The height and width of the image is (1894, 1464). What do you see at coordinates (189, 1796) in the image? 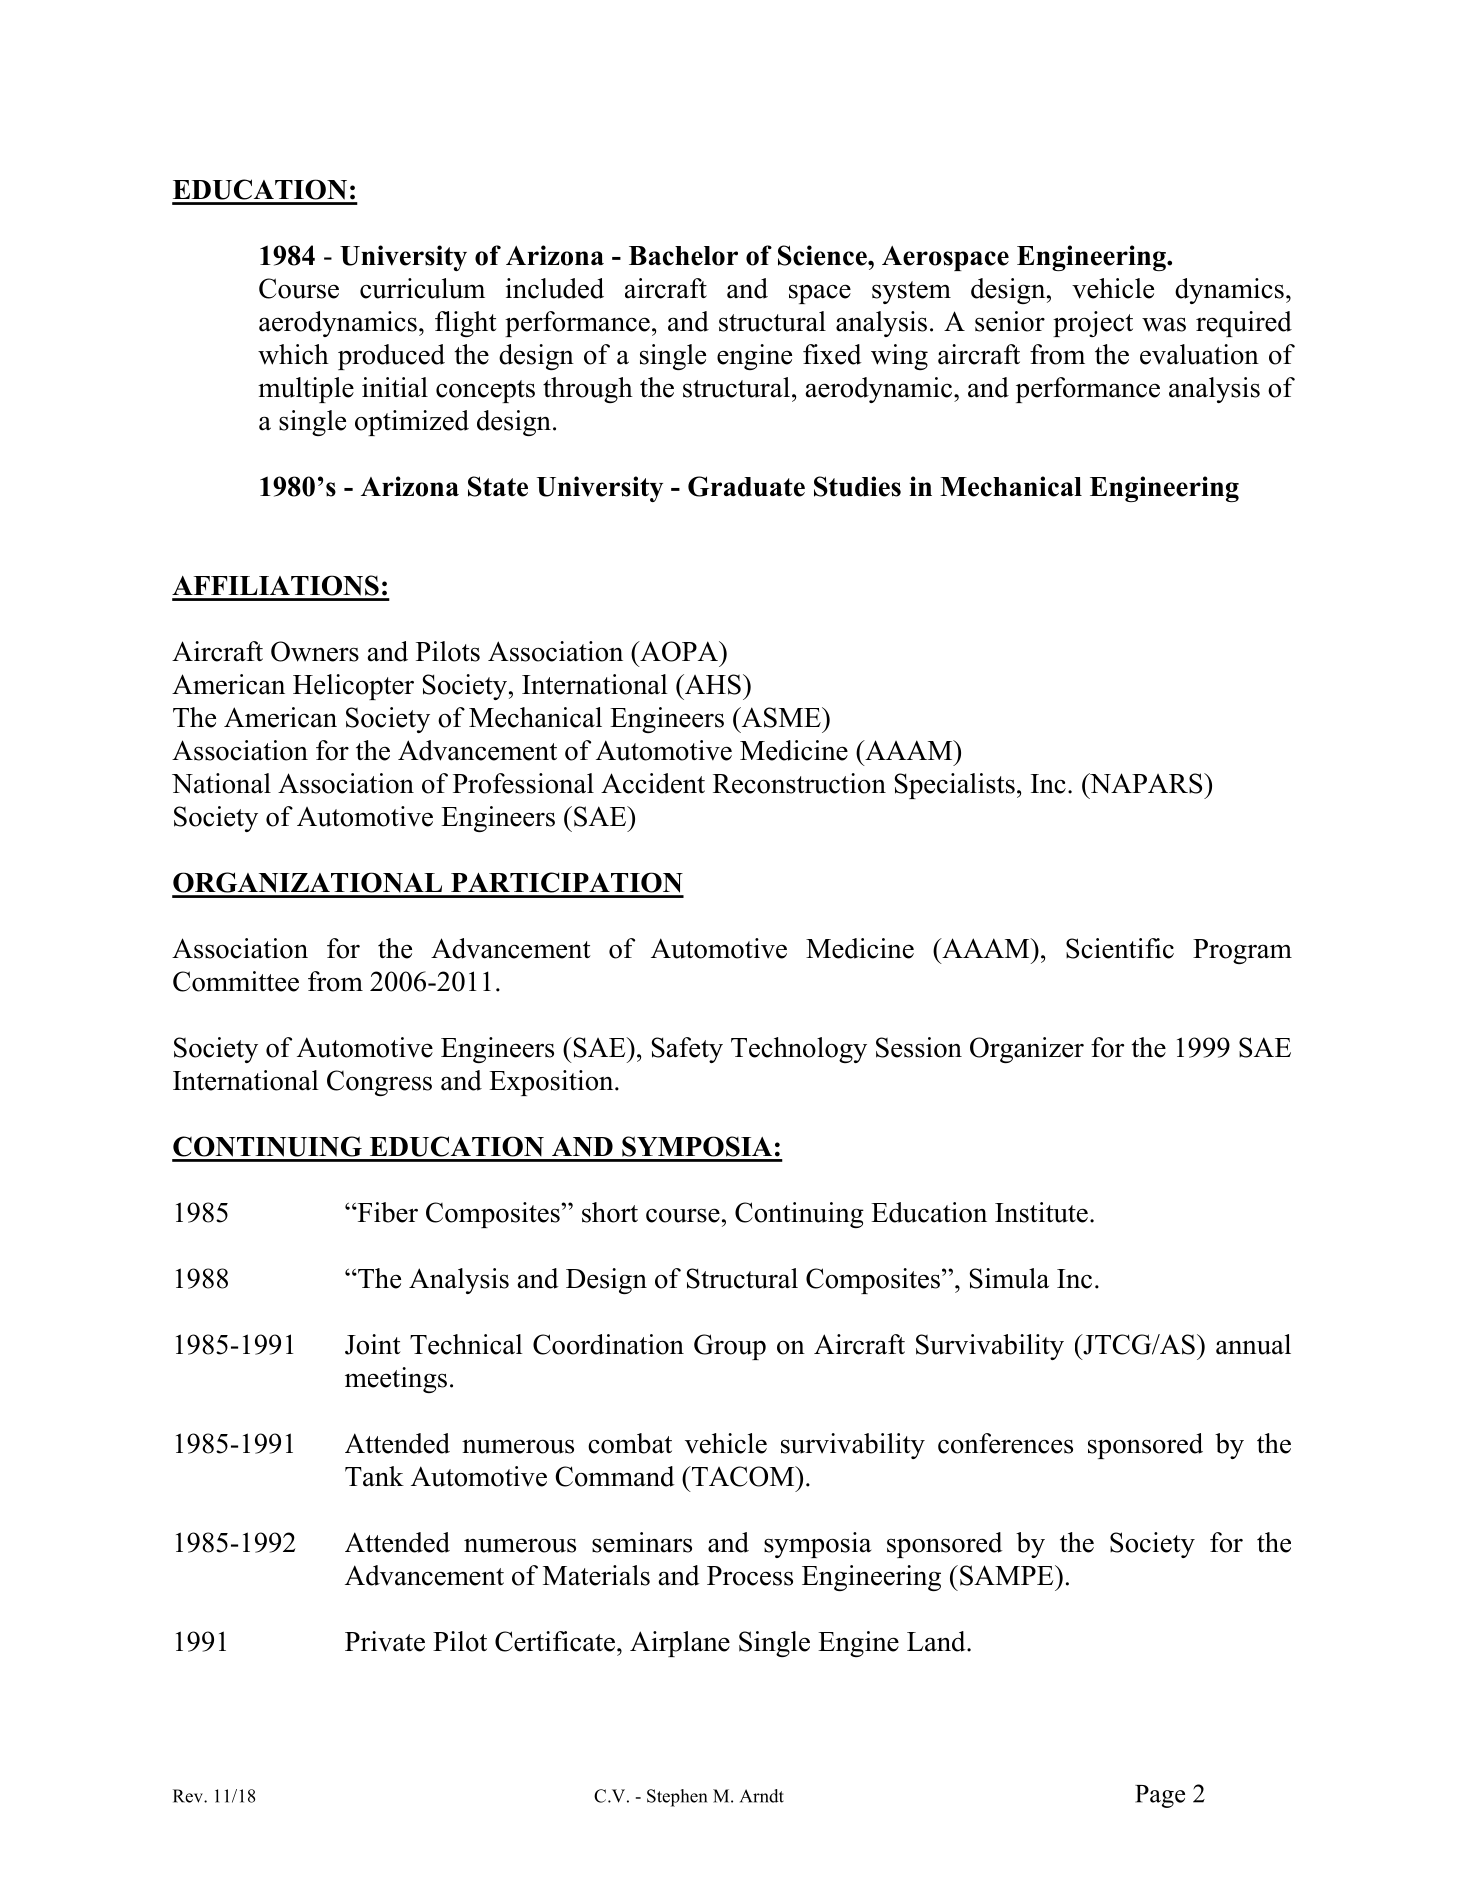
I see `Rev` at bounding box center [189, 1796].
